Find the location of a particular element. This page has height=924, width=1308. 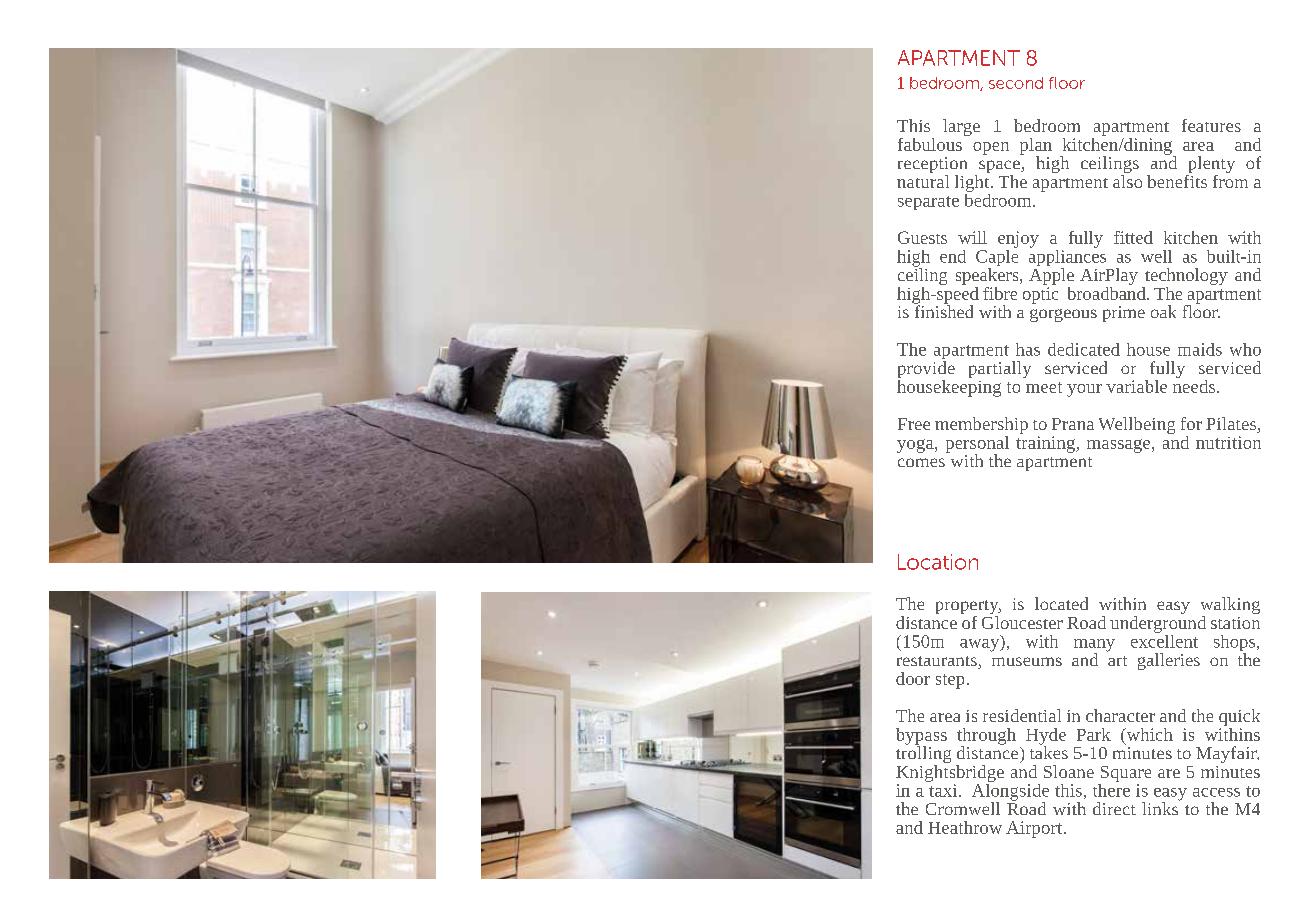

maids is located at coordinates (1200, 349).
